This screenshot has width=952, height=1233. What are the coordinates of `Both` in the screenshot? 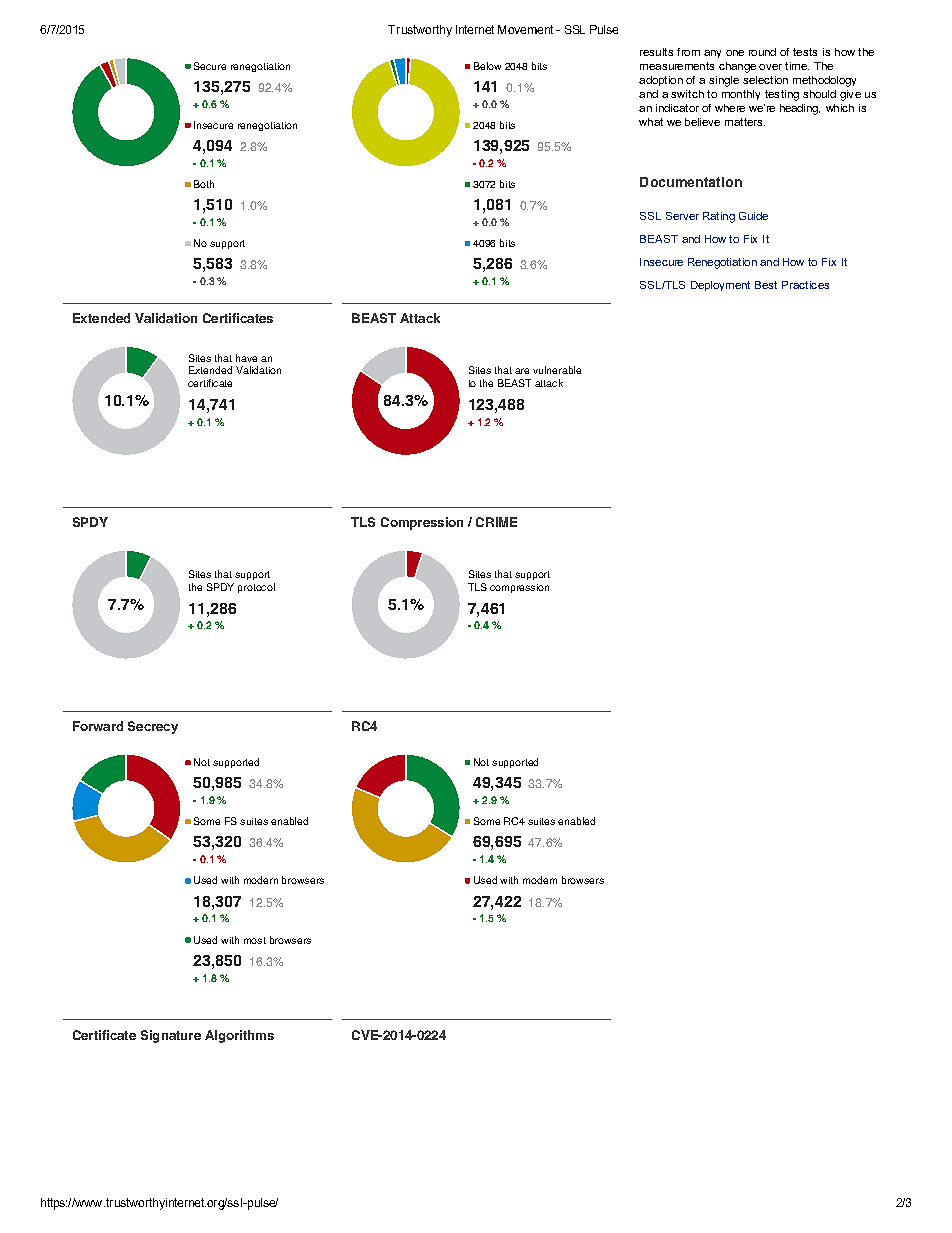 It's located at (204, 184).
